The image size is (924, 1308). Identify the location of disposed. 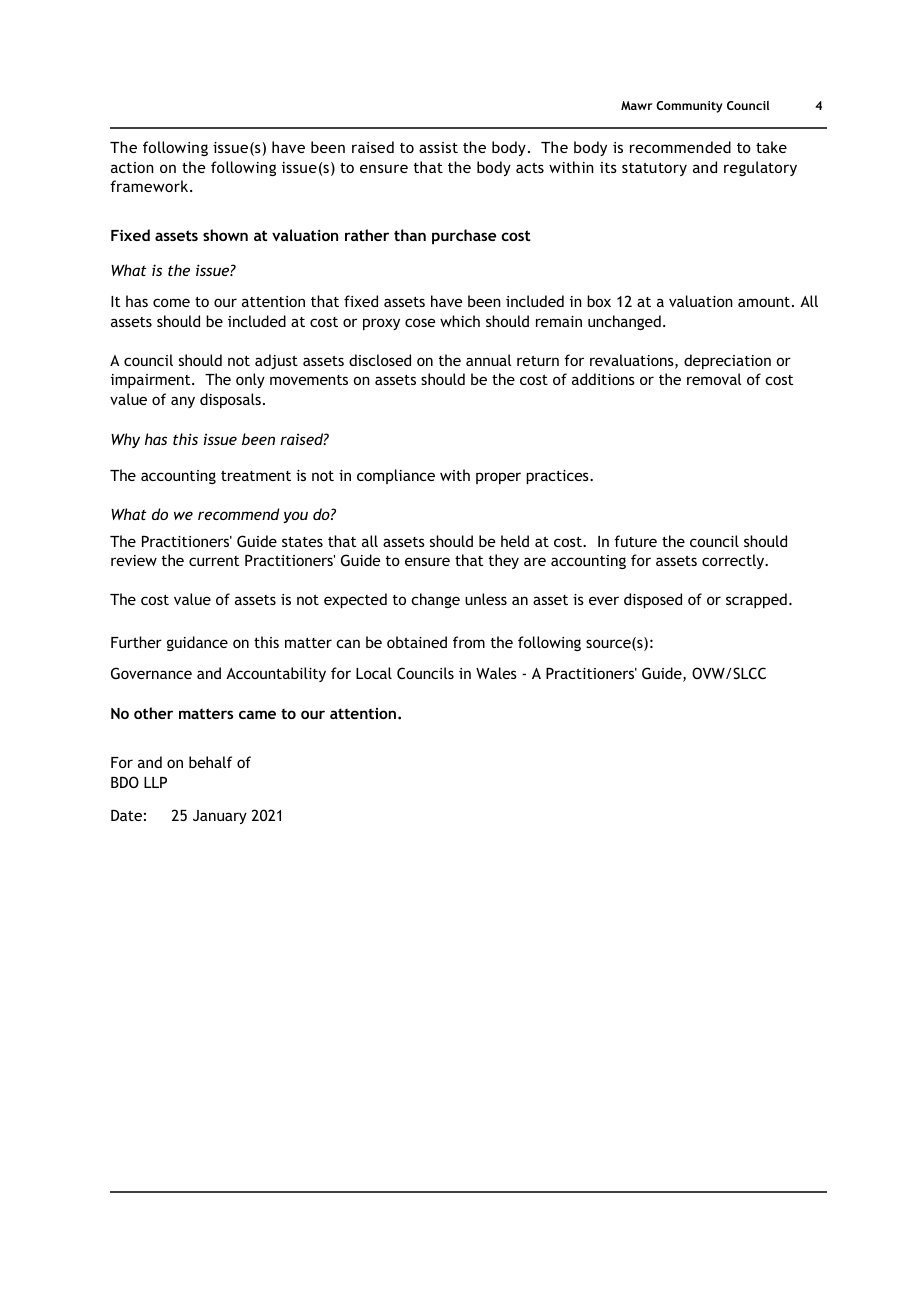
(653, 600).
